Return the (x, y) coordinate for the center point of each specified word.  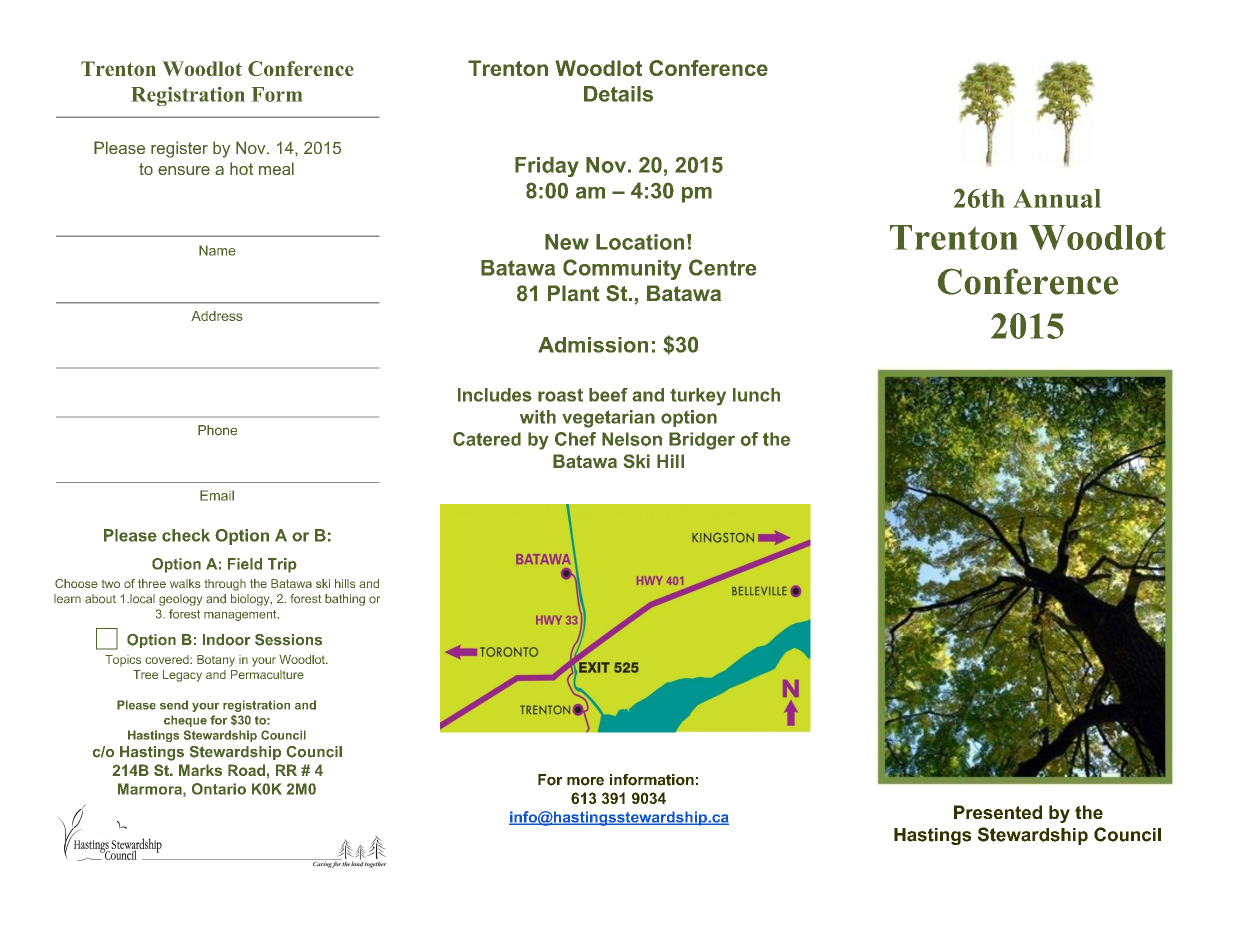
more (585, 781)
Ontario (219, 789)
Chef (575, 439)
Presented (998, 812)
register (179, 149)
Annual (1057, 198)
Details (618, 94)
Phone (217, 430)
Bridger (702, 441)
